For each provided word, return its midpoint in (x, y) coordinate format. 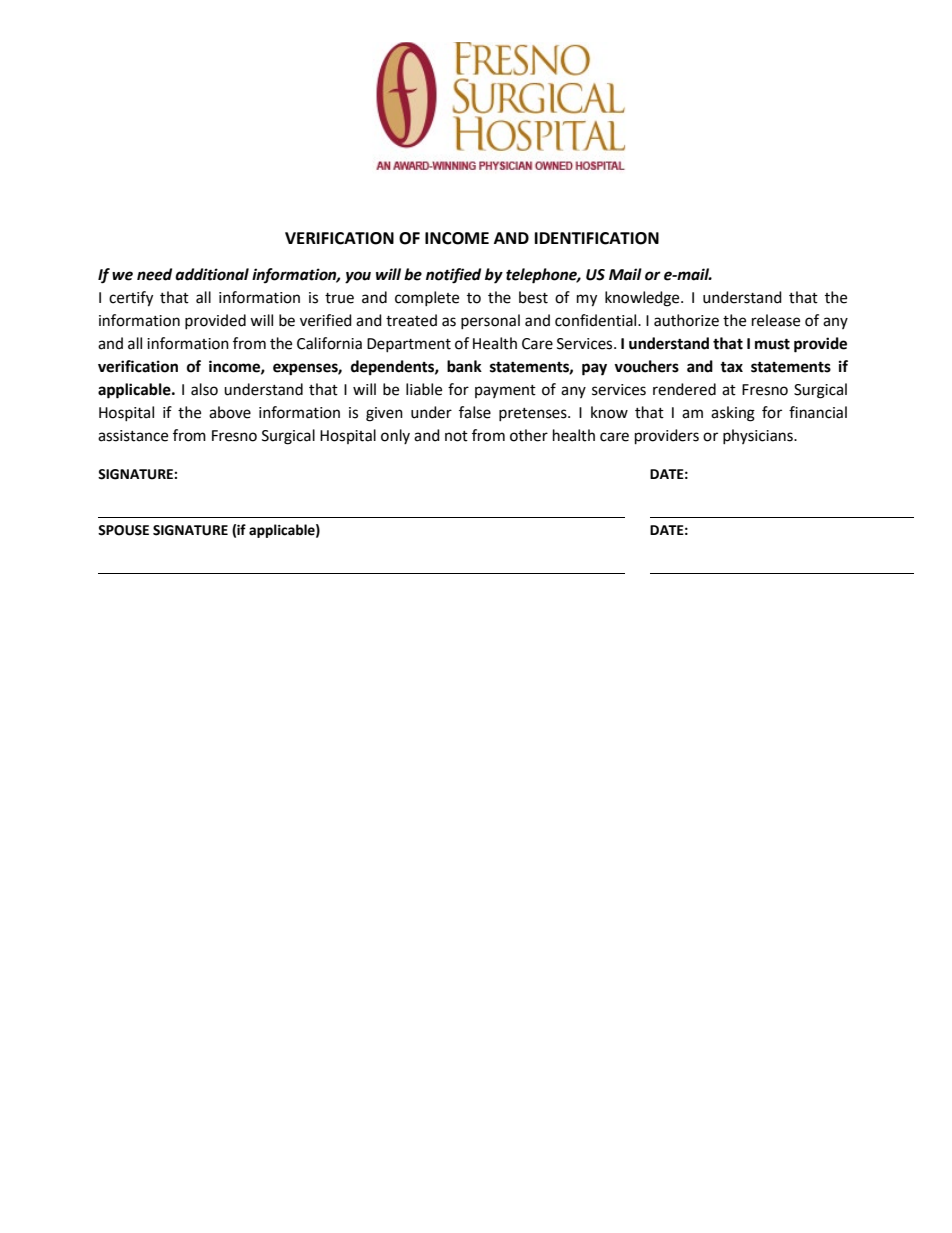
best (533, 297)
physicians (759, 436)
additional (212, 274)
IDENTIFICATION (597, 238)
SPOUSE (123, 530)
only (395, 436)
